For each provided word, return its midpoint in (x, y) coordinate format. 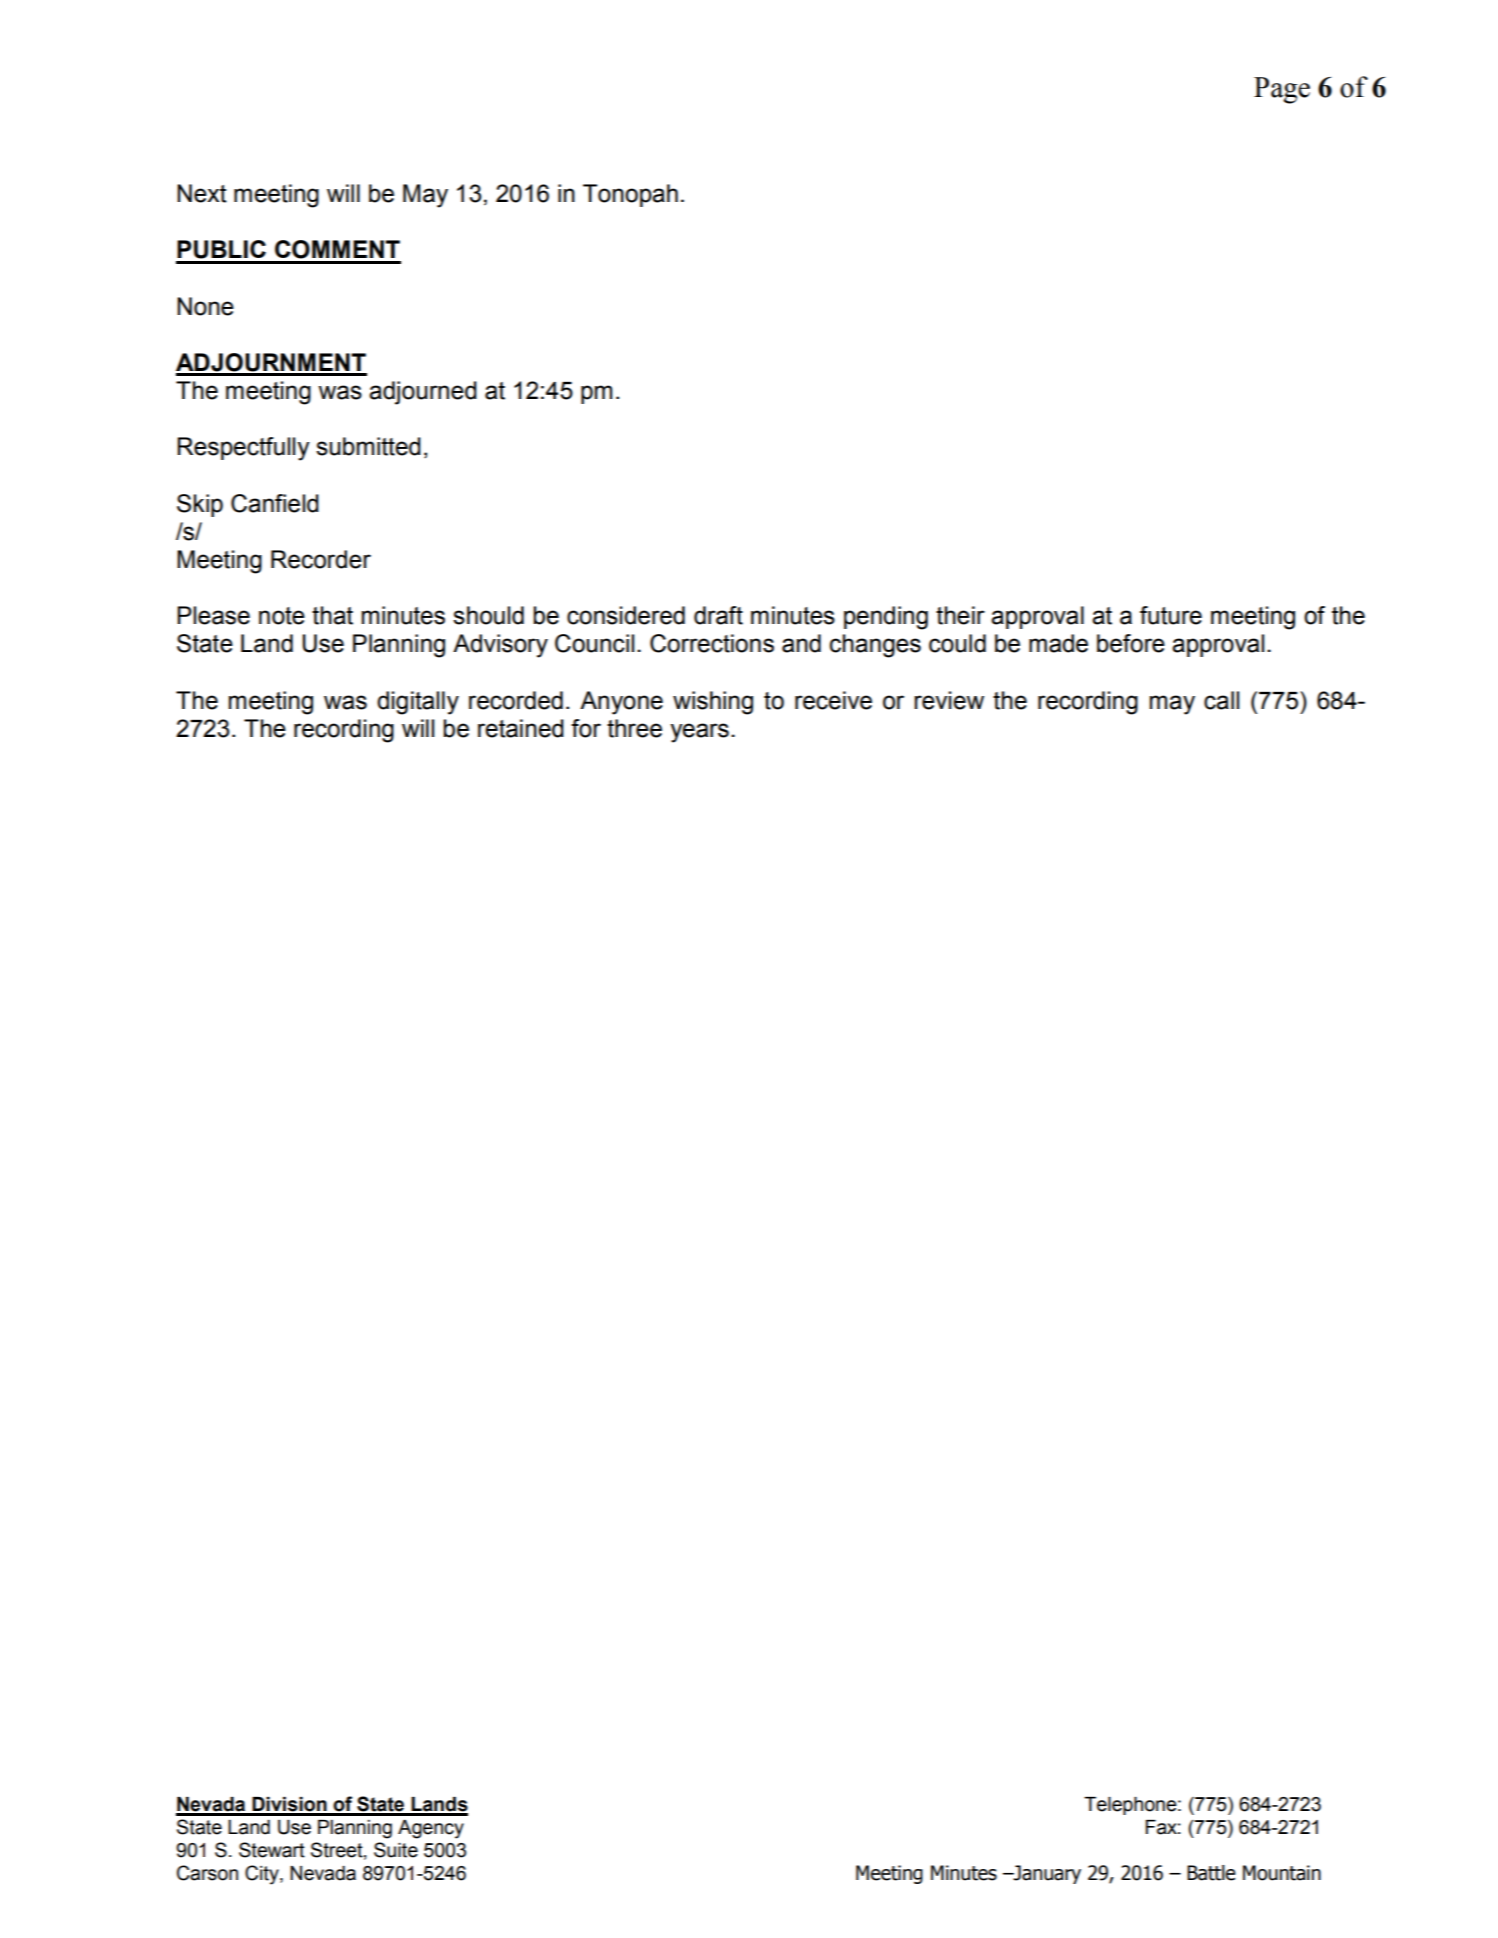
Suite (396, 1850)
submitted (368, 446)
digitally (418, 703)
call (1221, 700)
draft (718, 615)
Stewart (272, 1850)
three (634, 728)
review (949, 700)
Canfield (275, 503)
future (1171, 615)
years (699, 733)
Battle (1211, 1873)
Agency (431, 1829)
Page (1282, 90)
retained (521, 728)
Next (202, 193)
